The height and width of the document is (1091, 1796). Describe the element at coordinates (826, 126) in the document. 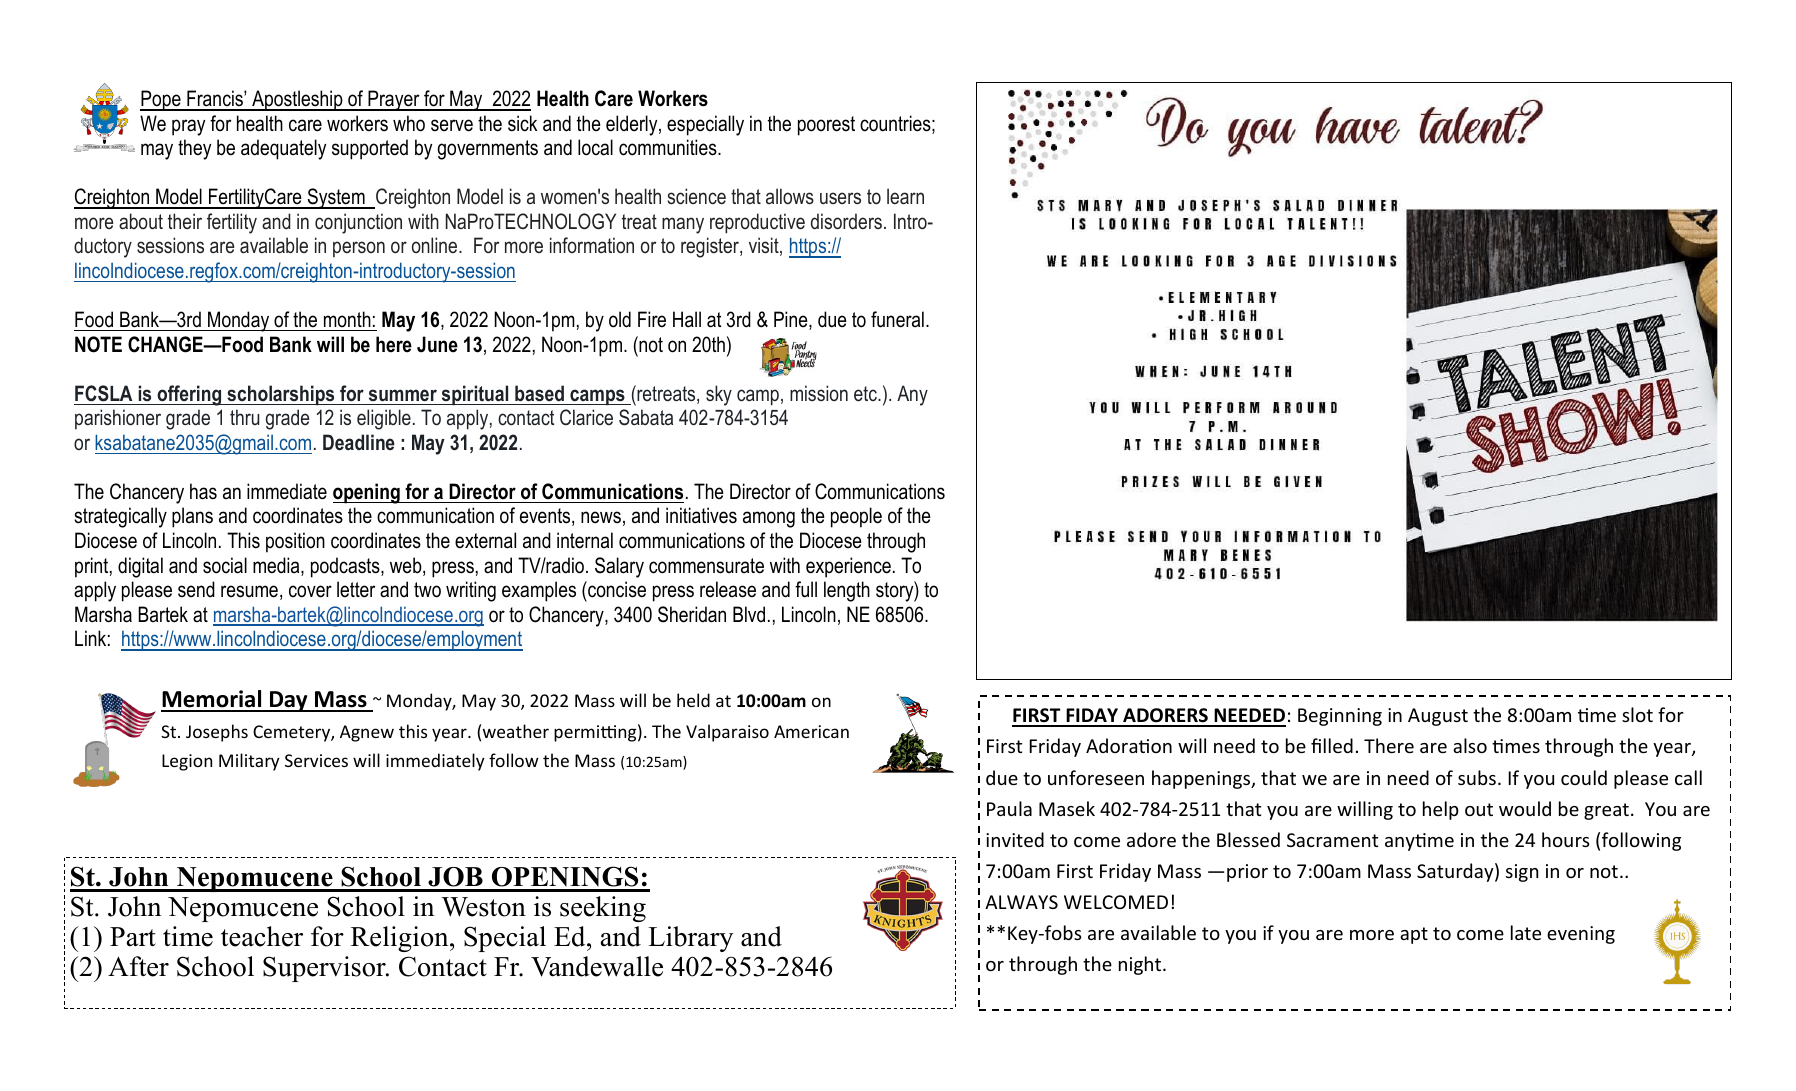

I see `poorest` at that location.
